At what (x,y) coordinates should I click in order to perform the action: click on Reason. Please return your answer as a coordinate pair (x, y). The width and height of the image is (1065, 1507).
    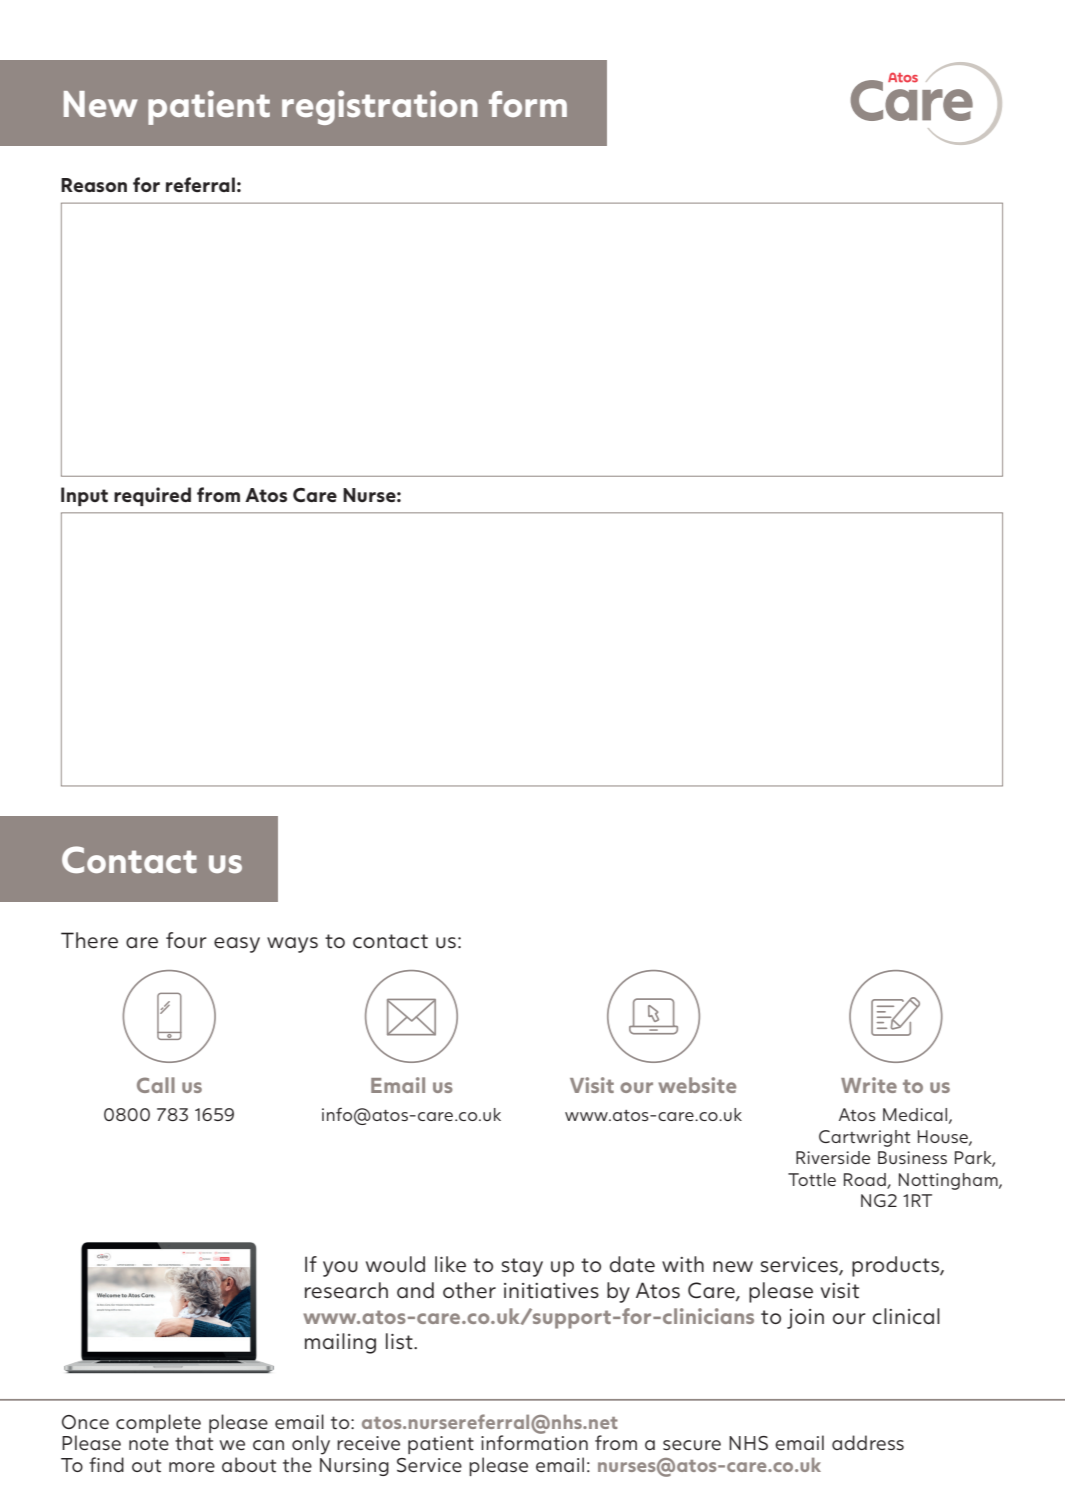
    Looking at the image, I should click on (94, 185).
